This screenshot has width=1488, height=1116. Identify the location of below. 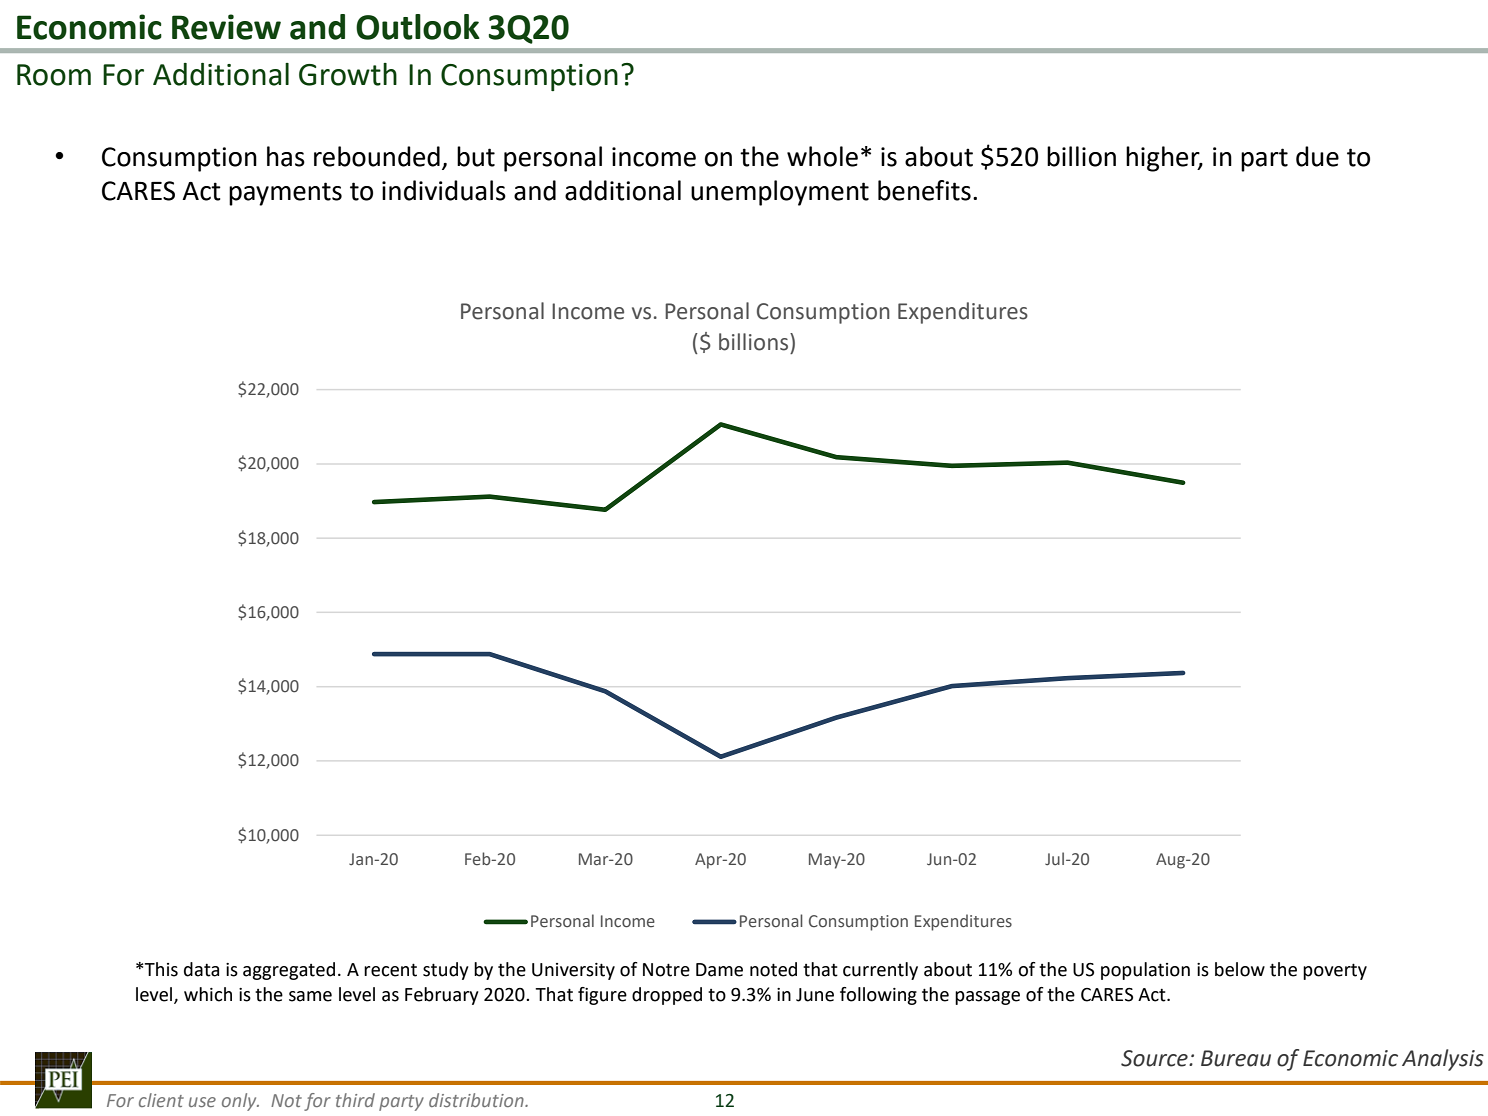
(1240, 969).
